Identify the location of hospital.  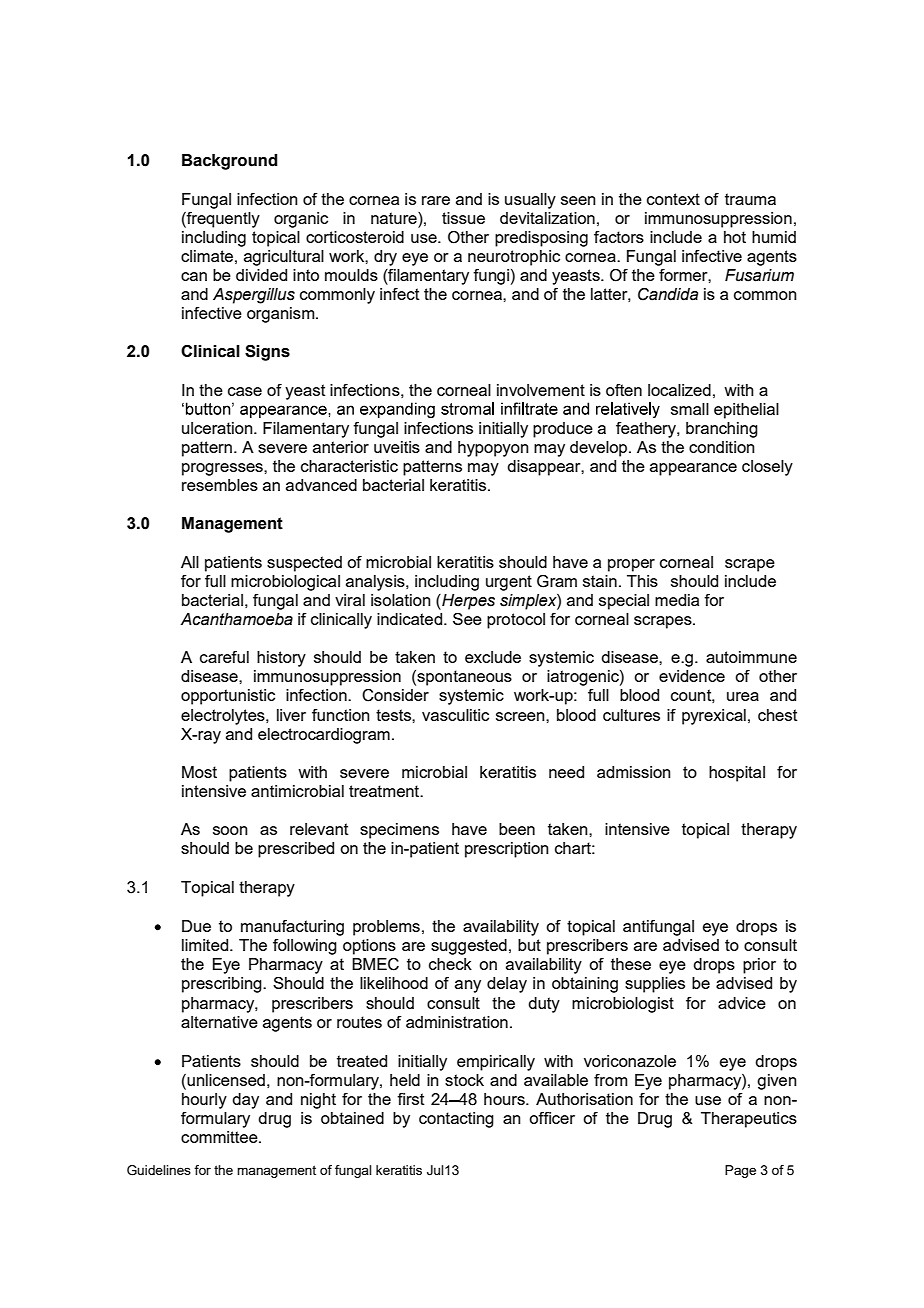
(737, 774).
